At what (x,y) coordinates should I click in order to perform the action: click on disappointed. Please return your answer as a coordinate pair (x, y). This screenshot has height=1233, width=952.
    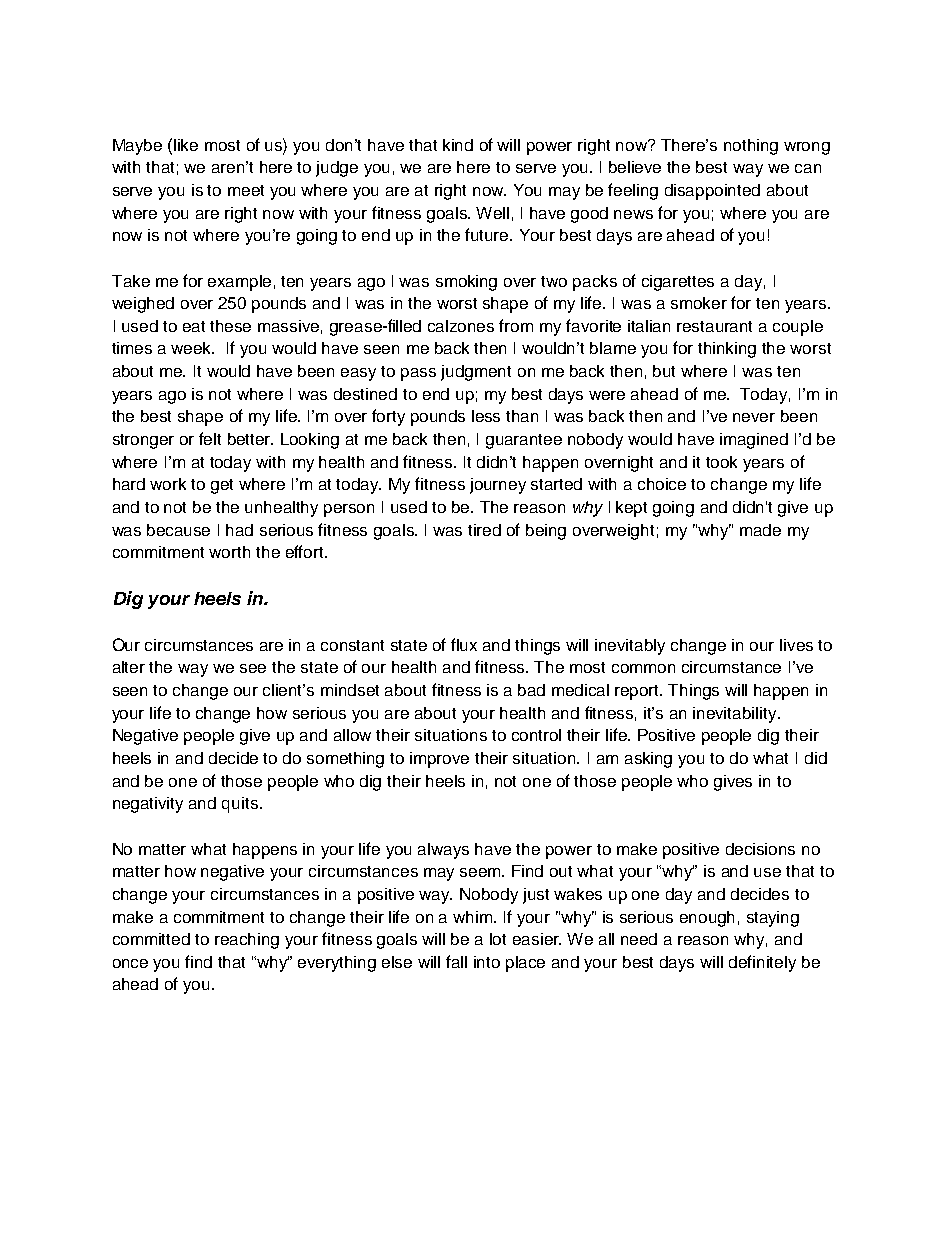
    Looking at the image, I should click on (712, 192).
